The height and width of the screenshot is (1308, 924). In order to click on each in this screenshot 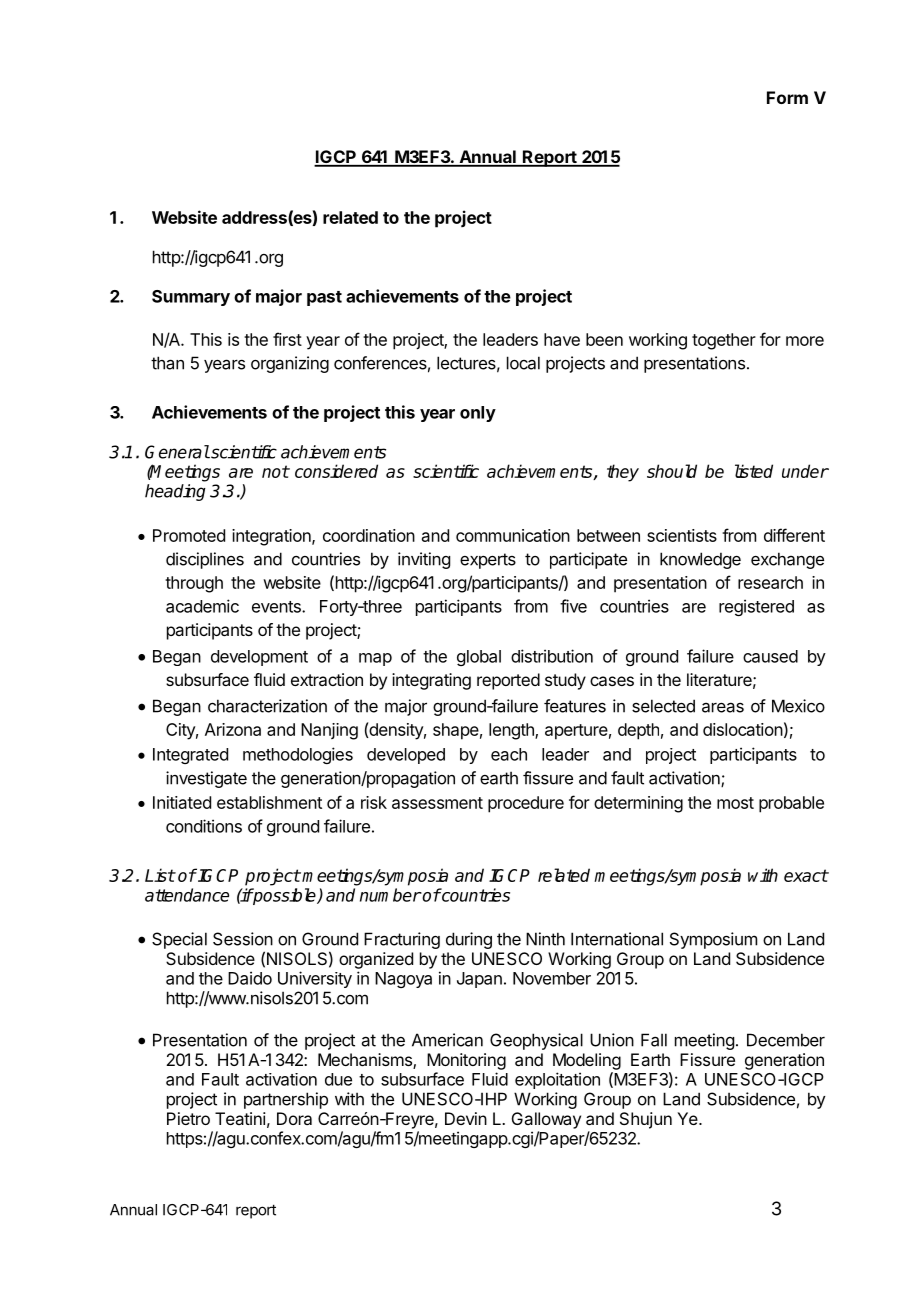, I will do `click(509, 754)`.
